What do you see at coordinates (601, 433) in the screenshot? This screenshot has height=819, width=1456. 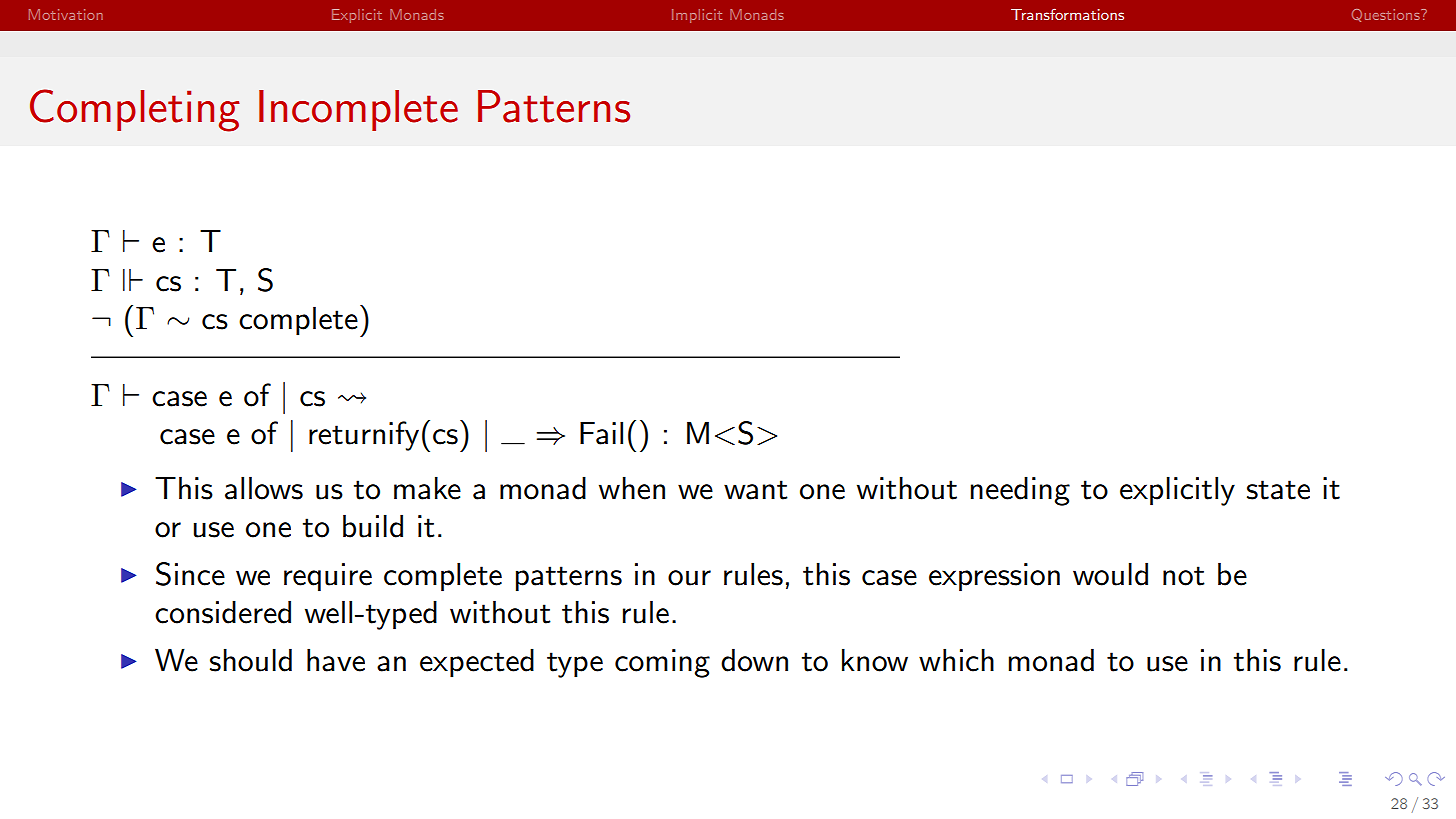 I see `Fail` at bounding box center [601, 433].
